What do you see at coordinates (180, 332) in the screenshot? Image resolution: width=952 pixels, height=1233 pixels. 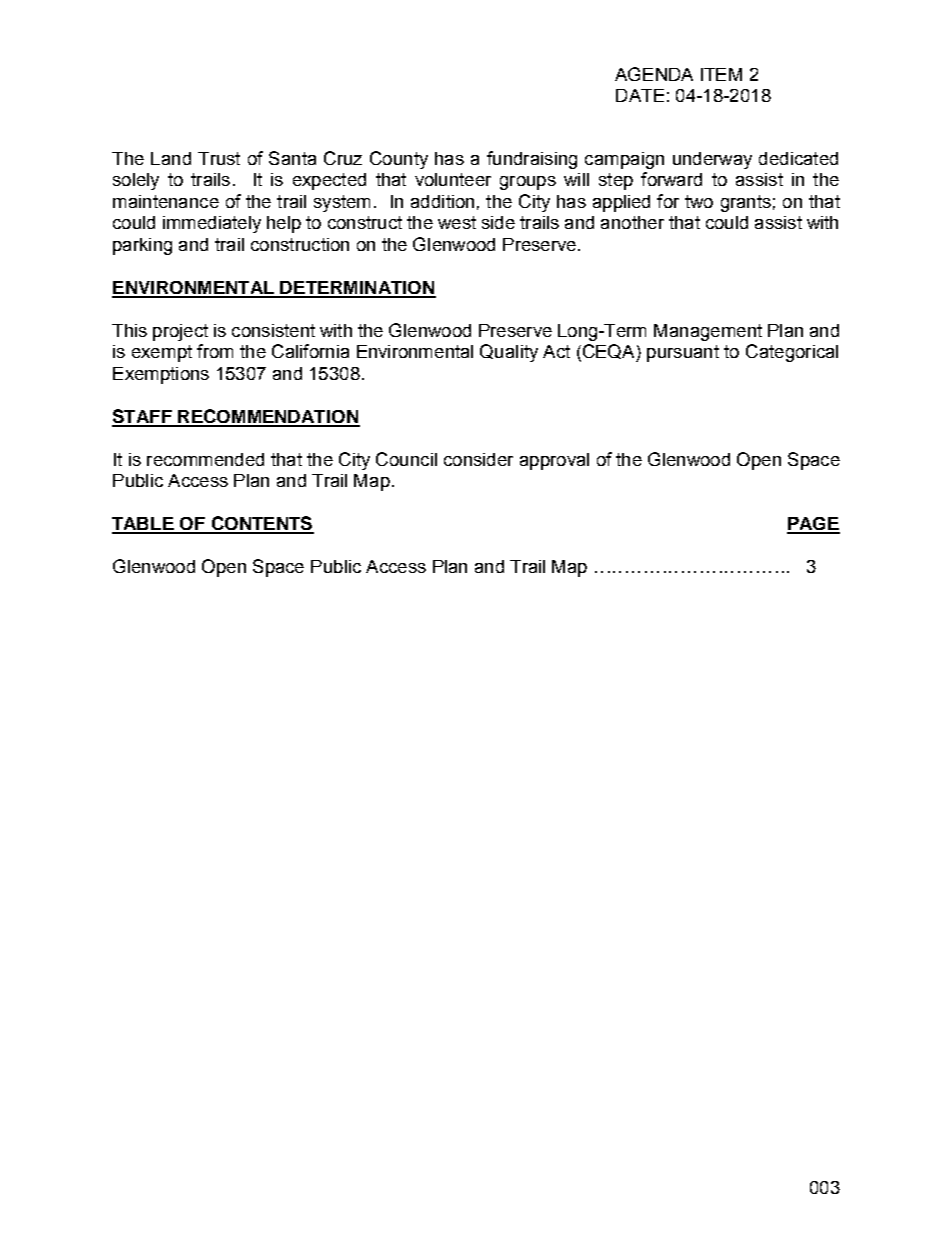 I see `project` at bounding box center [180, 332].
